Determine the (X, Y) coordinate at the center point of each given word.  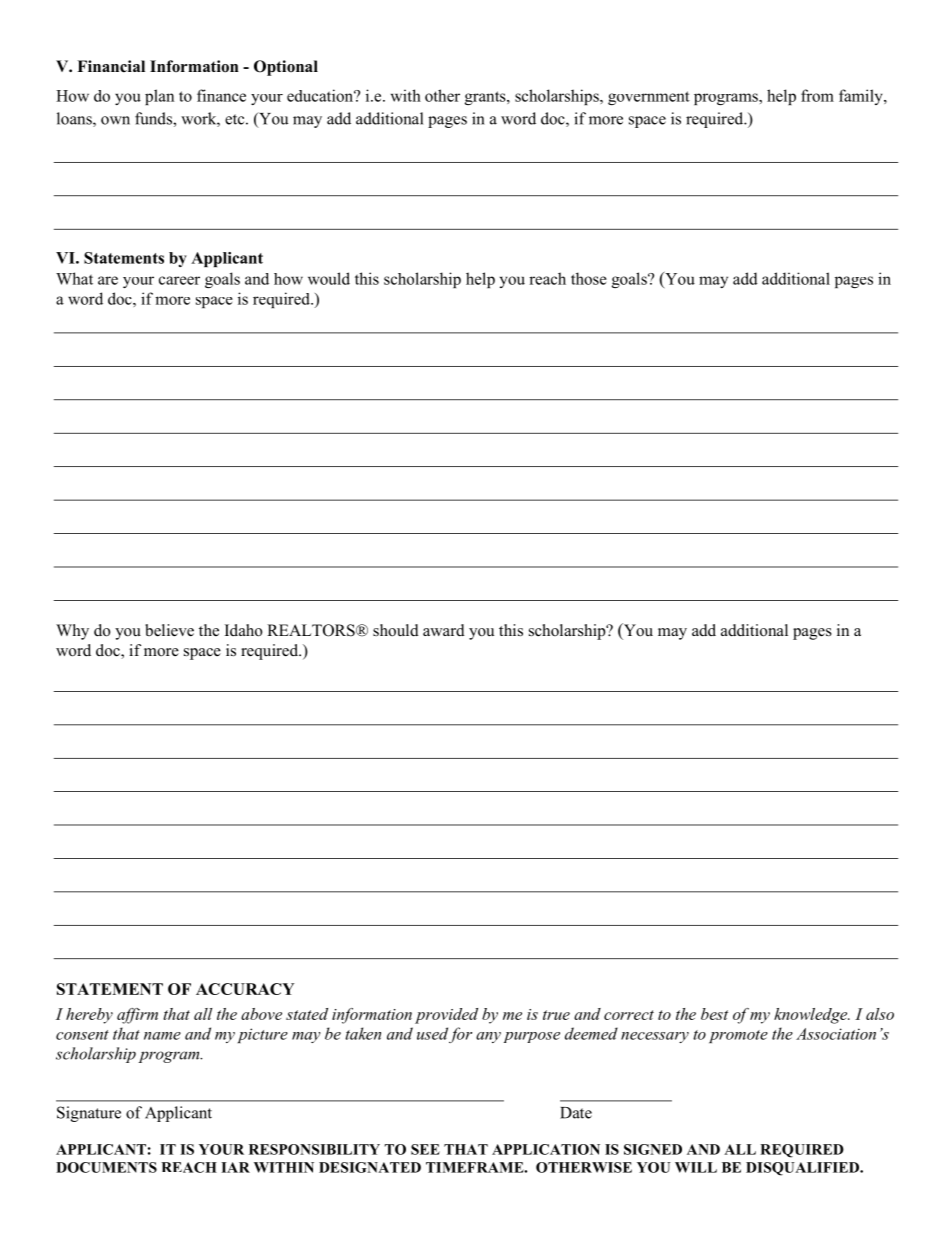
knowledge (812, 1016)
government (649, 98)
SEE (425, 1149)
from (817, 95)
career (179, 280)
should (396, 630)
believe (169, 630)
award (444, 630)
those (589, 278)
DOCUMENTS (106, 1167)
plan (159, 97)
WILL (696, 1167)
